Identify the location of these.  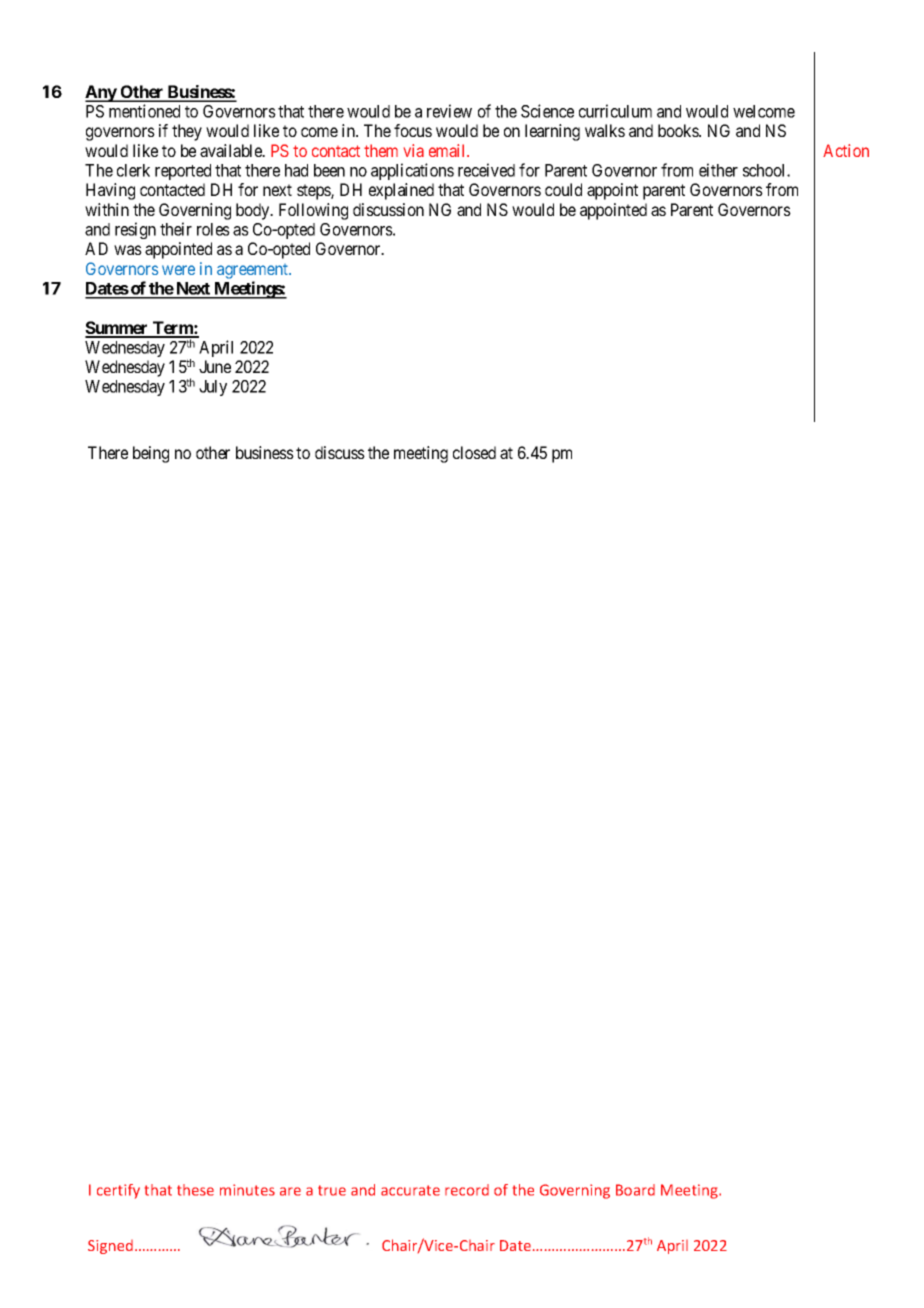
(195, 1190).
